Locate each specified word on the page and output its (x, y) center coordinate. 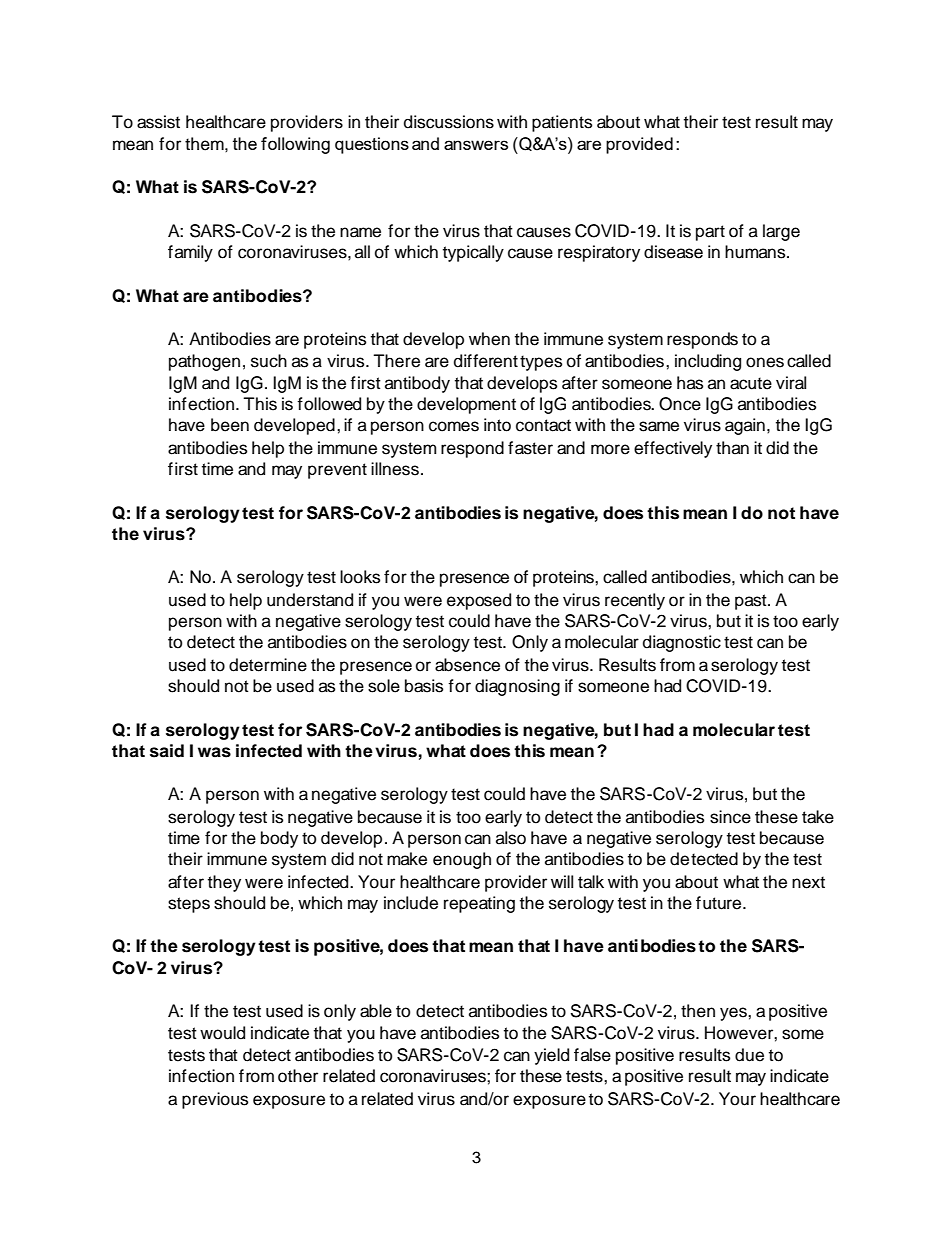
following (295, 145)
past (752, 602)
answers (476, 145)
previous (215, 1100)
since (730, 817)
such (269, 361)
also (511, 838)
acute (751, 383)
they (224, 883)
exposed (479, 601)
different (486, 361)
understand (310, 600)
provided (639, 145)
